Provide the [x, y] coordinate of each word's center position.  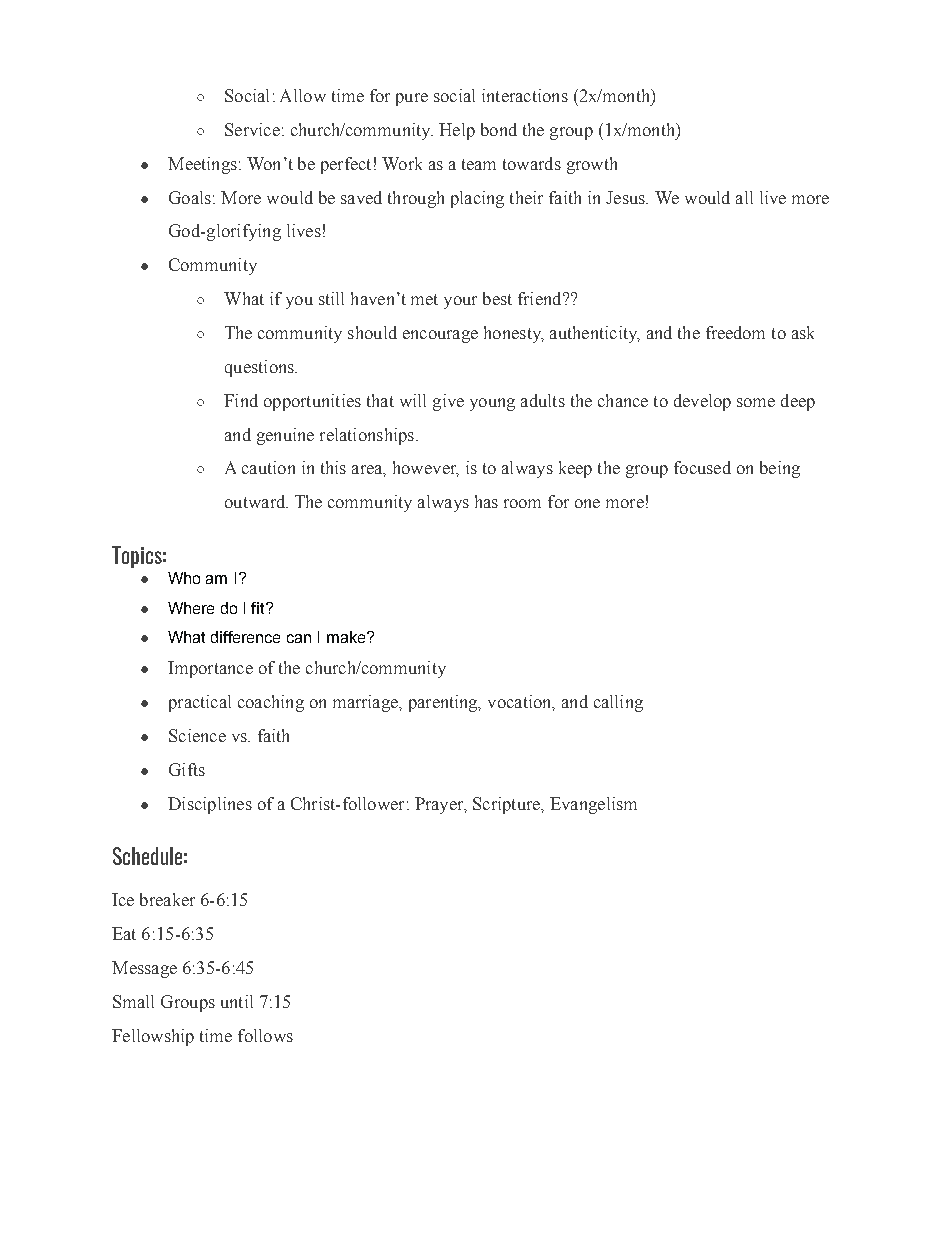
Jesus [626, 197]
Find [241, 400]
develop [702, 402]
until [237, 1001]
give [448, 402]
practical [200, 703]
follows [265, 1035]
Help [457, 131]
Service [252, 129]
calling [618, 703]
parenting [444, 703]
